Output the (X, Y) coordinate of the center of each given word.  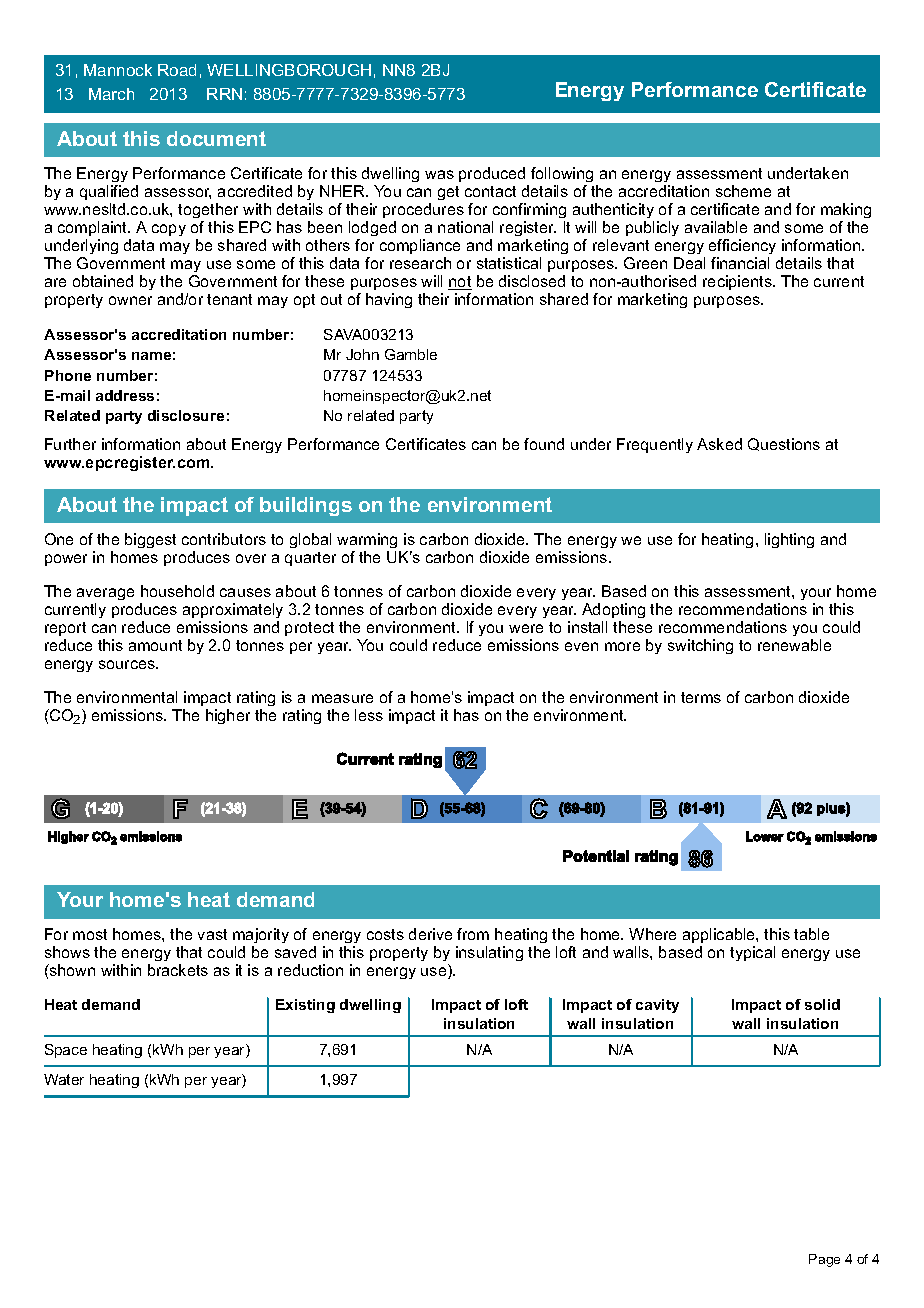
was (439, 174)
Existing (305, 1006)
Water (64, 1079)
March (111, 94)
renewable (794, 645)
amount (155, 645)
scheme (743, 191)
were (526, 628)
